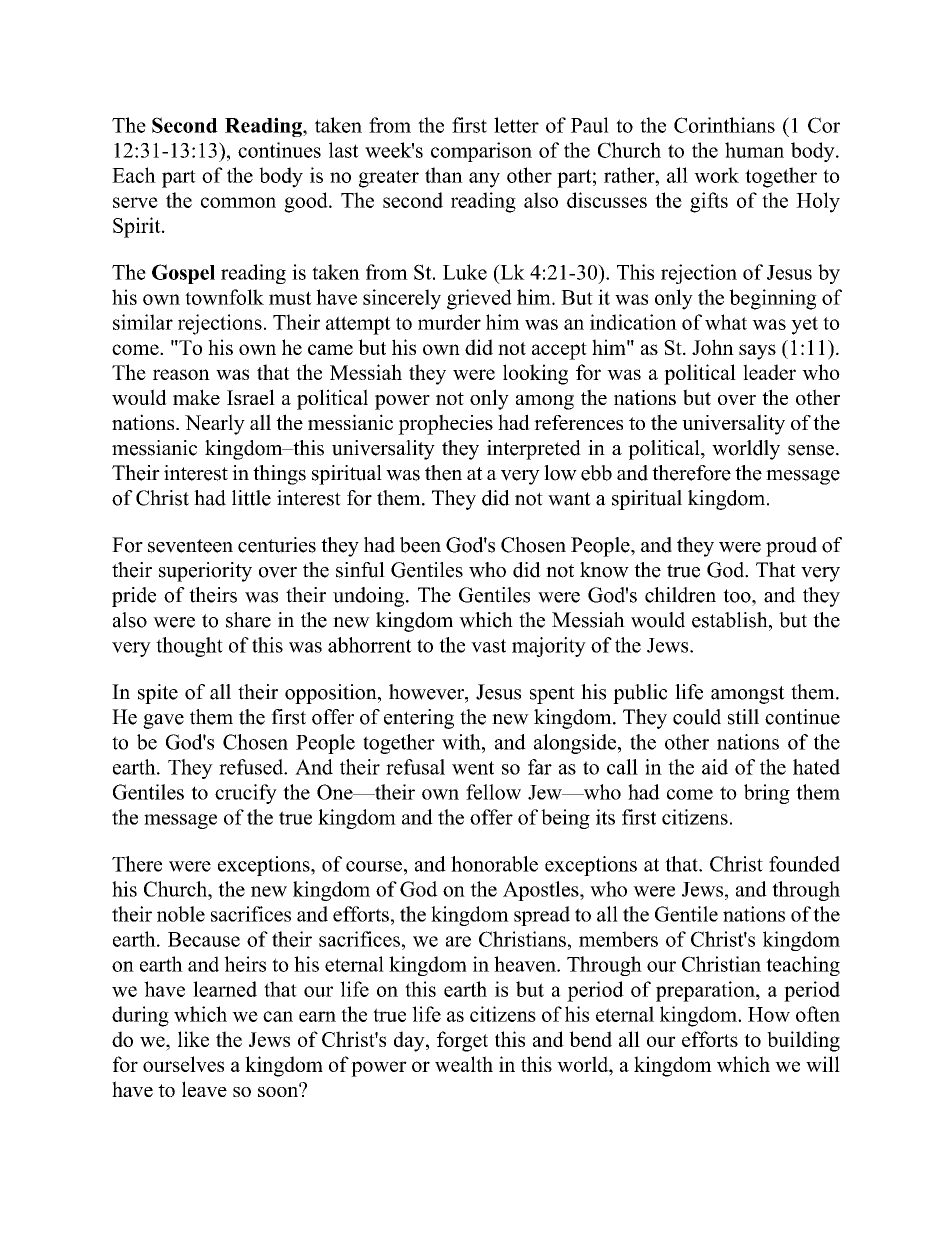  Describe the element at coordinates (769, 372) in the page. I see `leader` at that location.
